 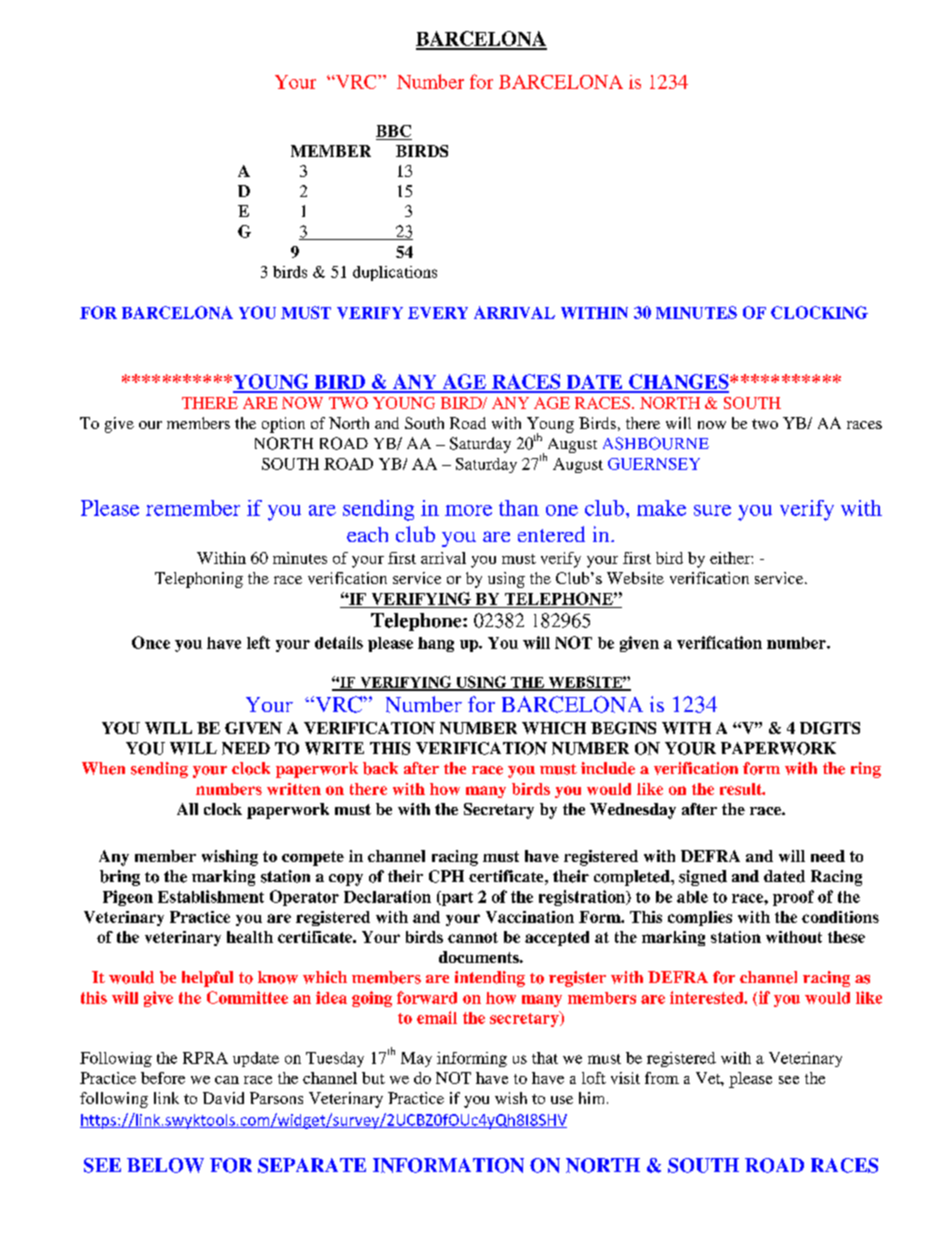 What do you see at coordinates (654, 464) in the screenshot?
I see `GUERNSEY` at bounding box center [654, 464].
